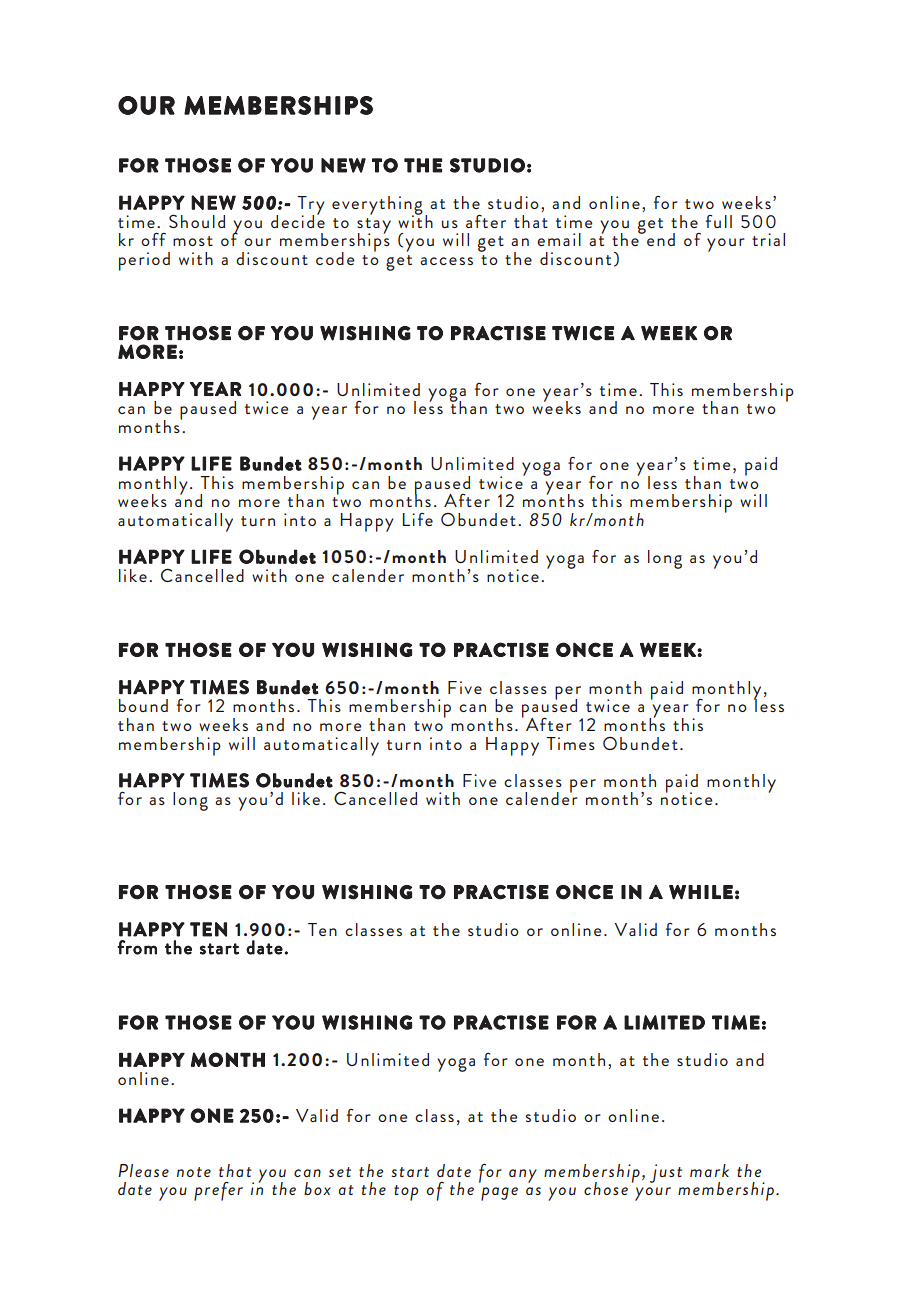 The height and width of the page is (1308, 924). Describe the element at coordinates (768, 239) in the page. I see `trial` at that location.
